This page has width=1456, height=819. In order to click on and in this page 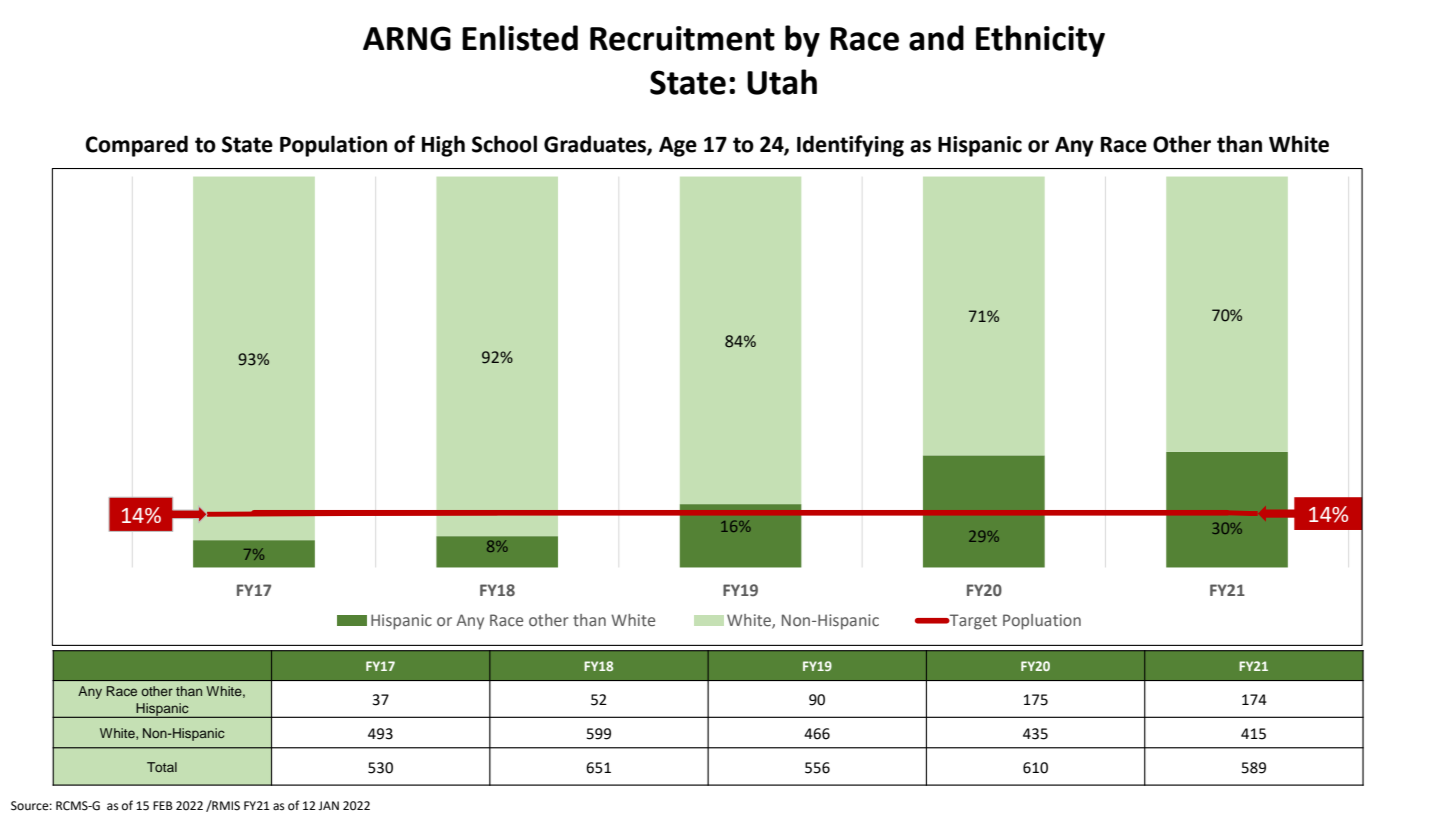, I will do `click(936, 38)`.
